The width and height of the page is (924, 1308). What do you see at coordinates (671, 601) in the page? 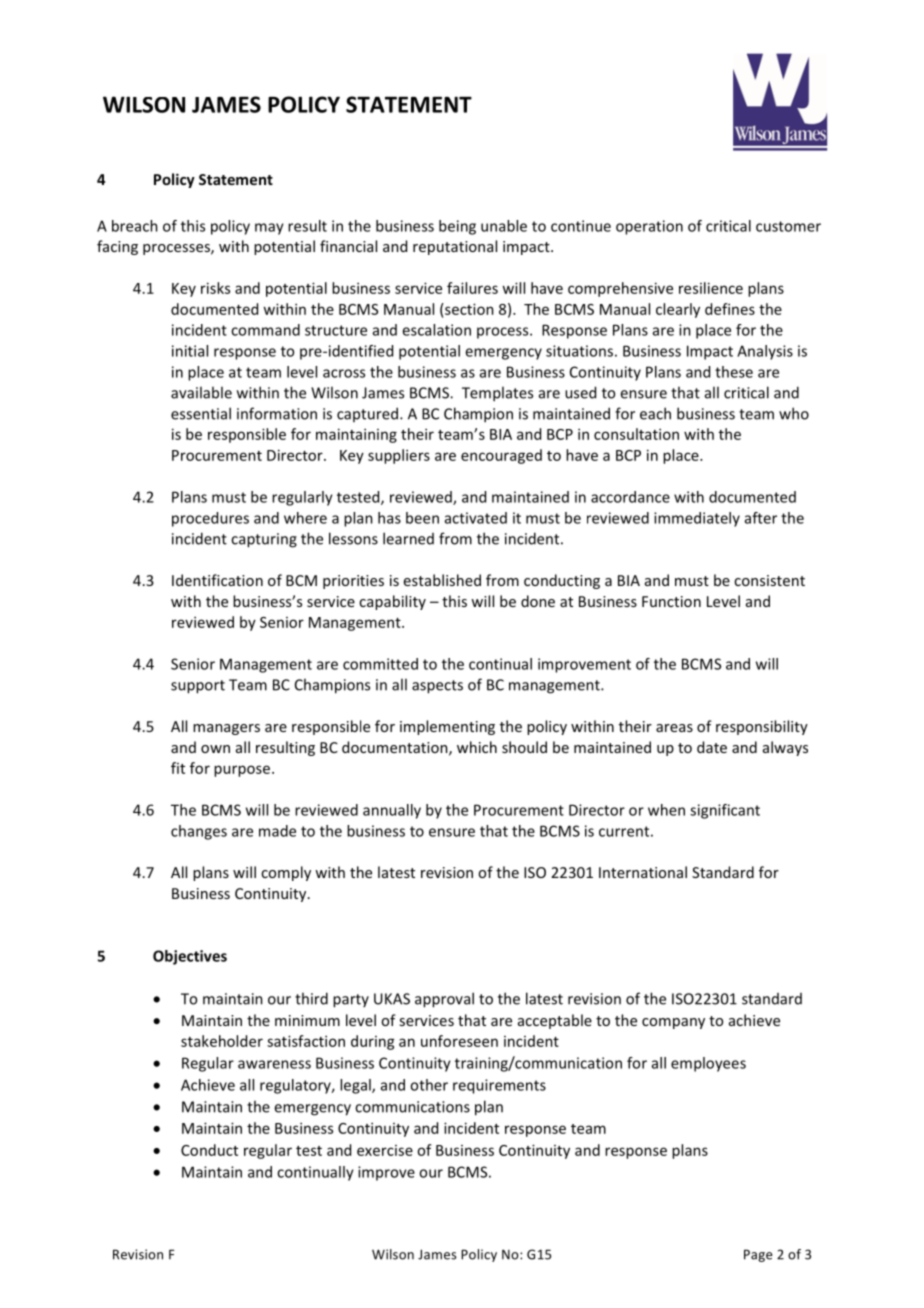
I see `Function` at bounding box center [671, 601].
